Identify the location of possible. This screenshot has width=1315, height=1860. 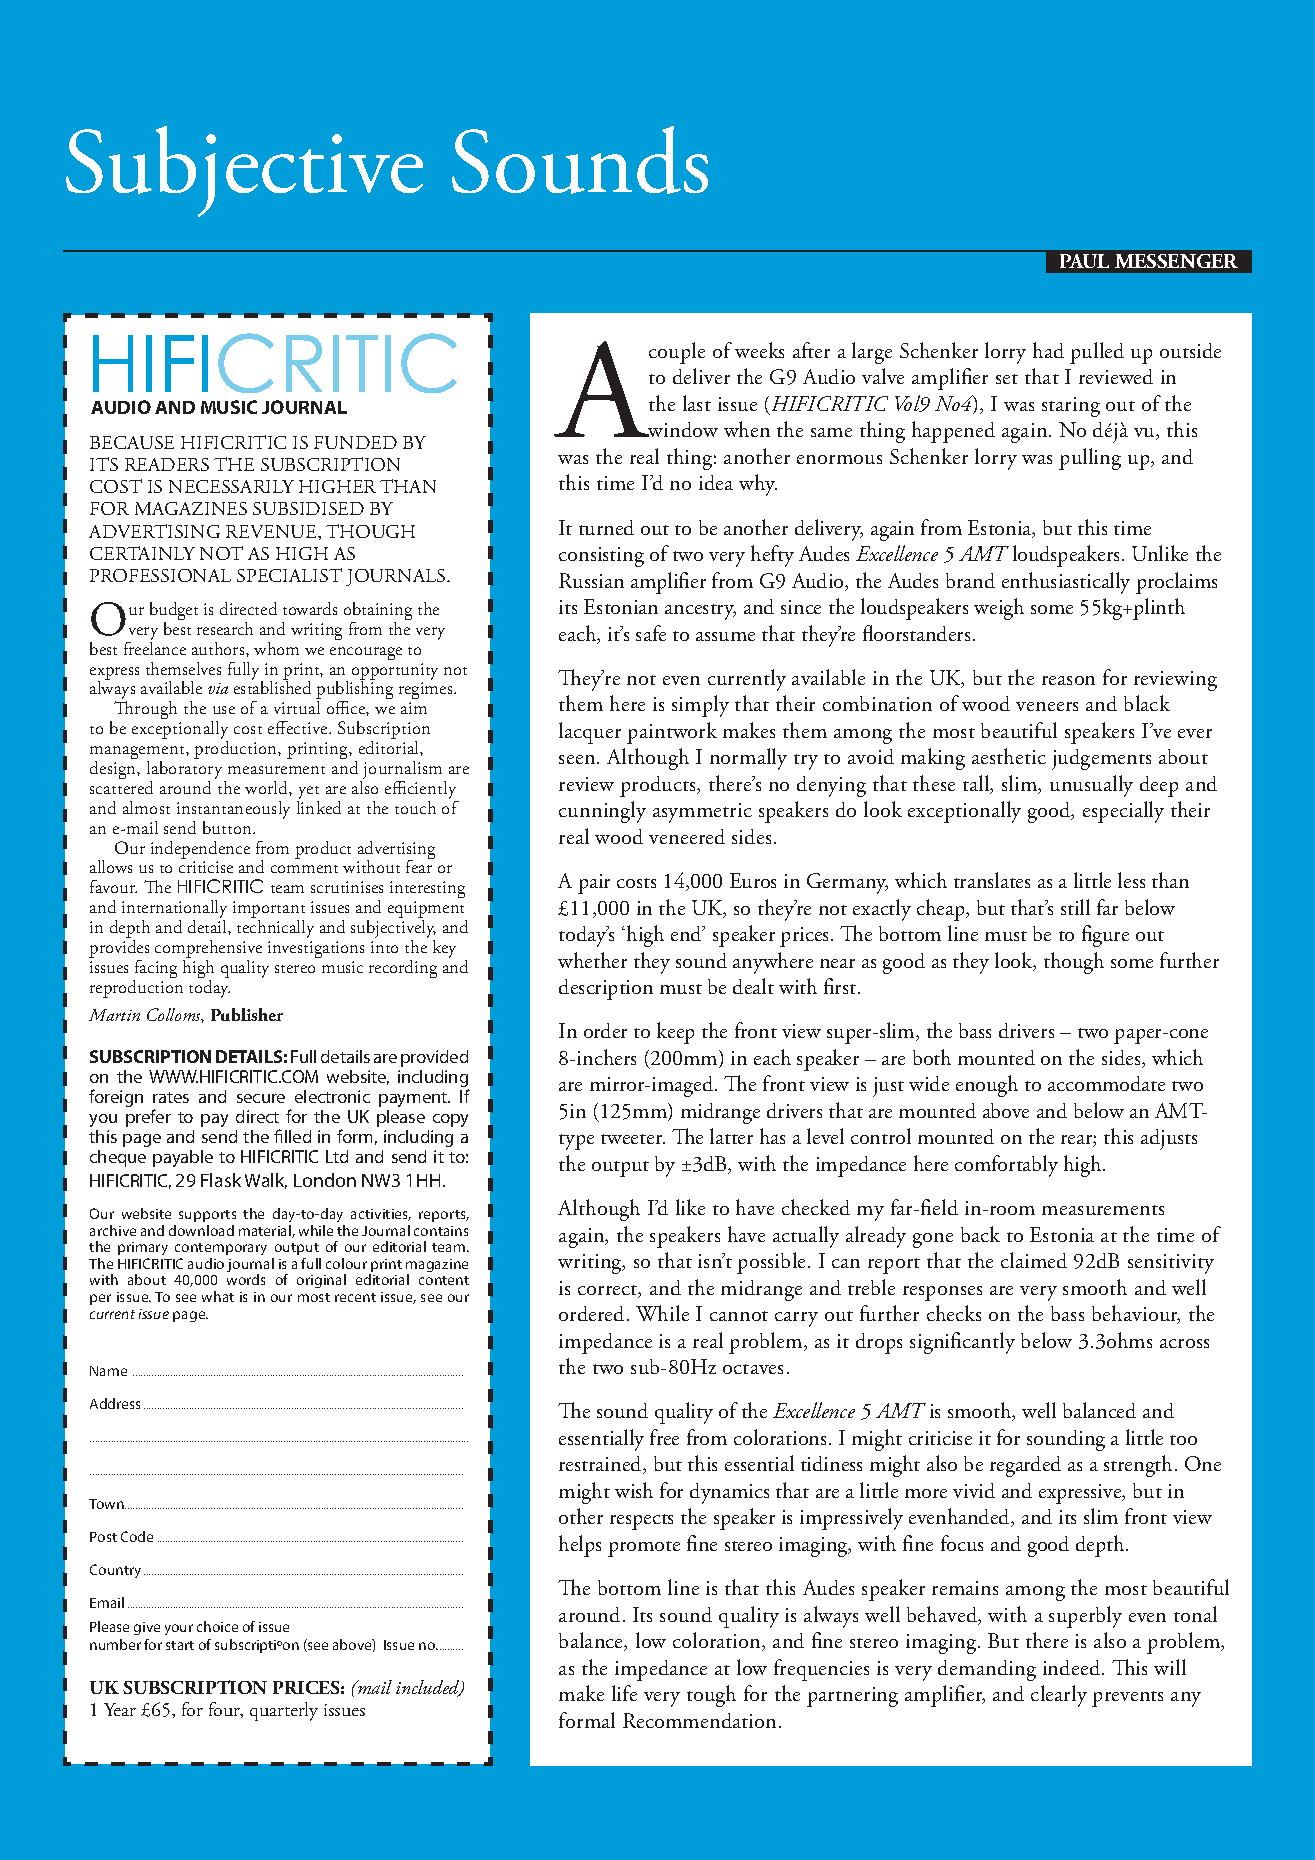
(773, 1263).
